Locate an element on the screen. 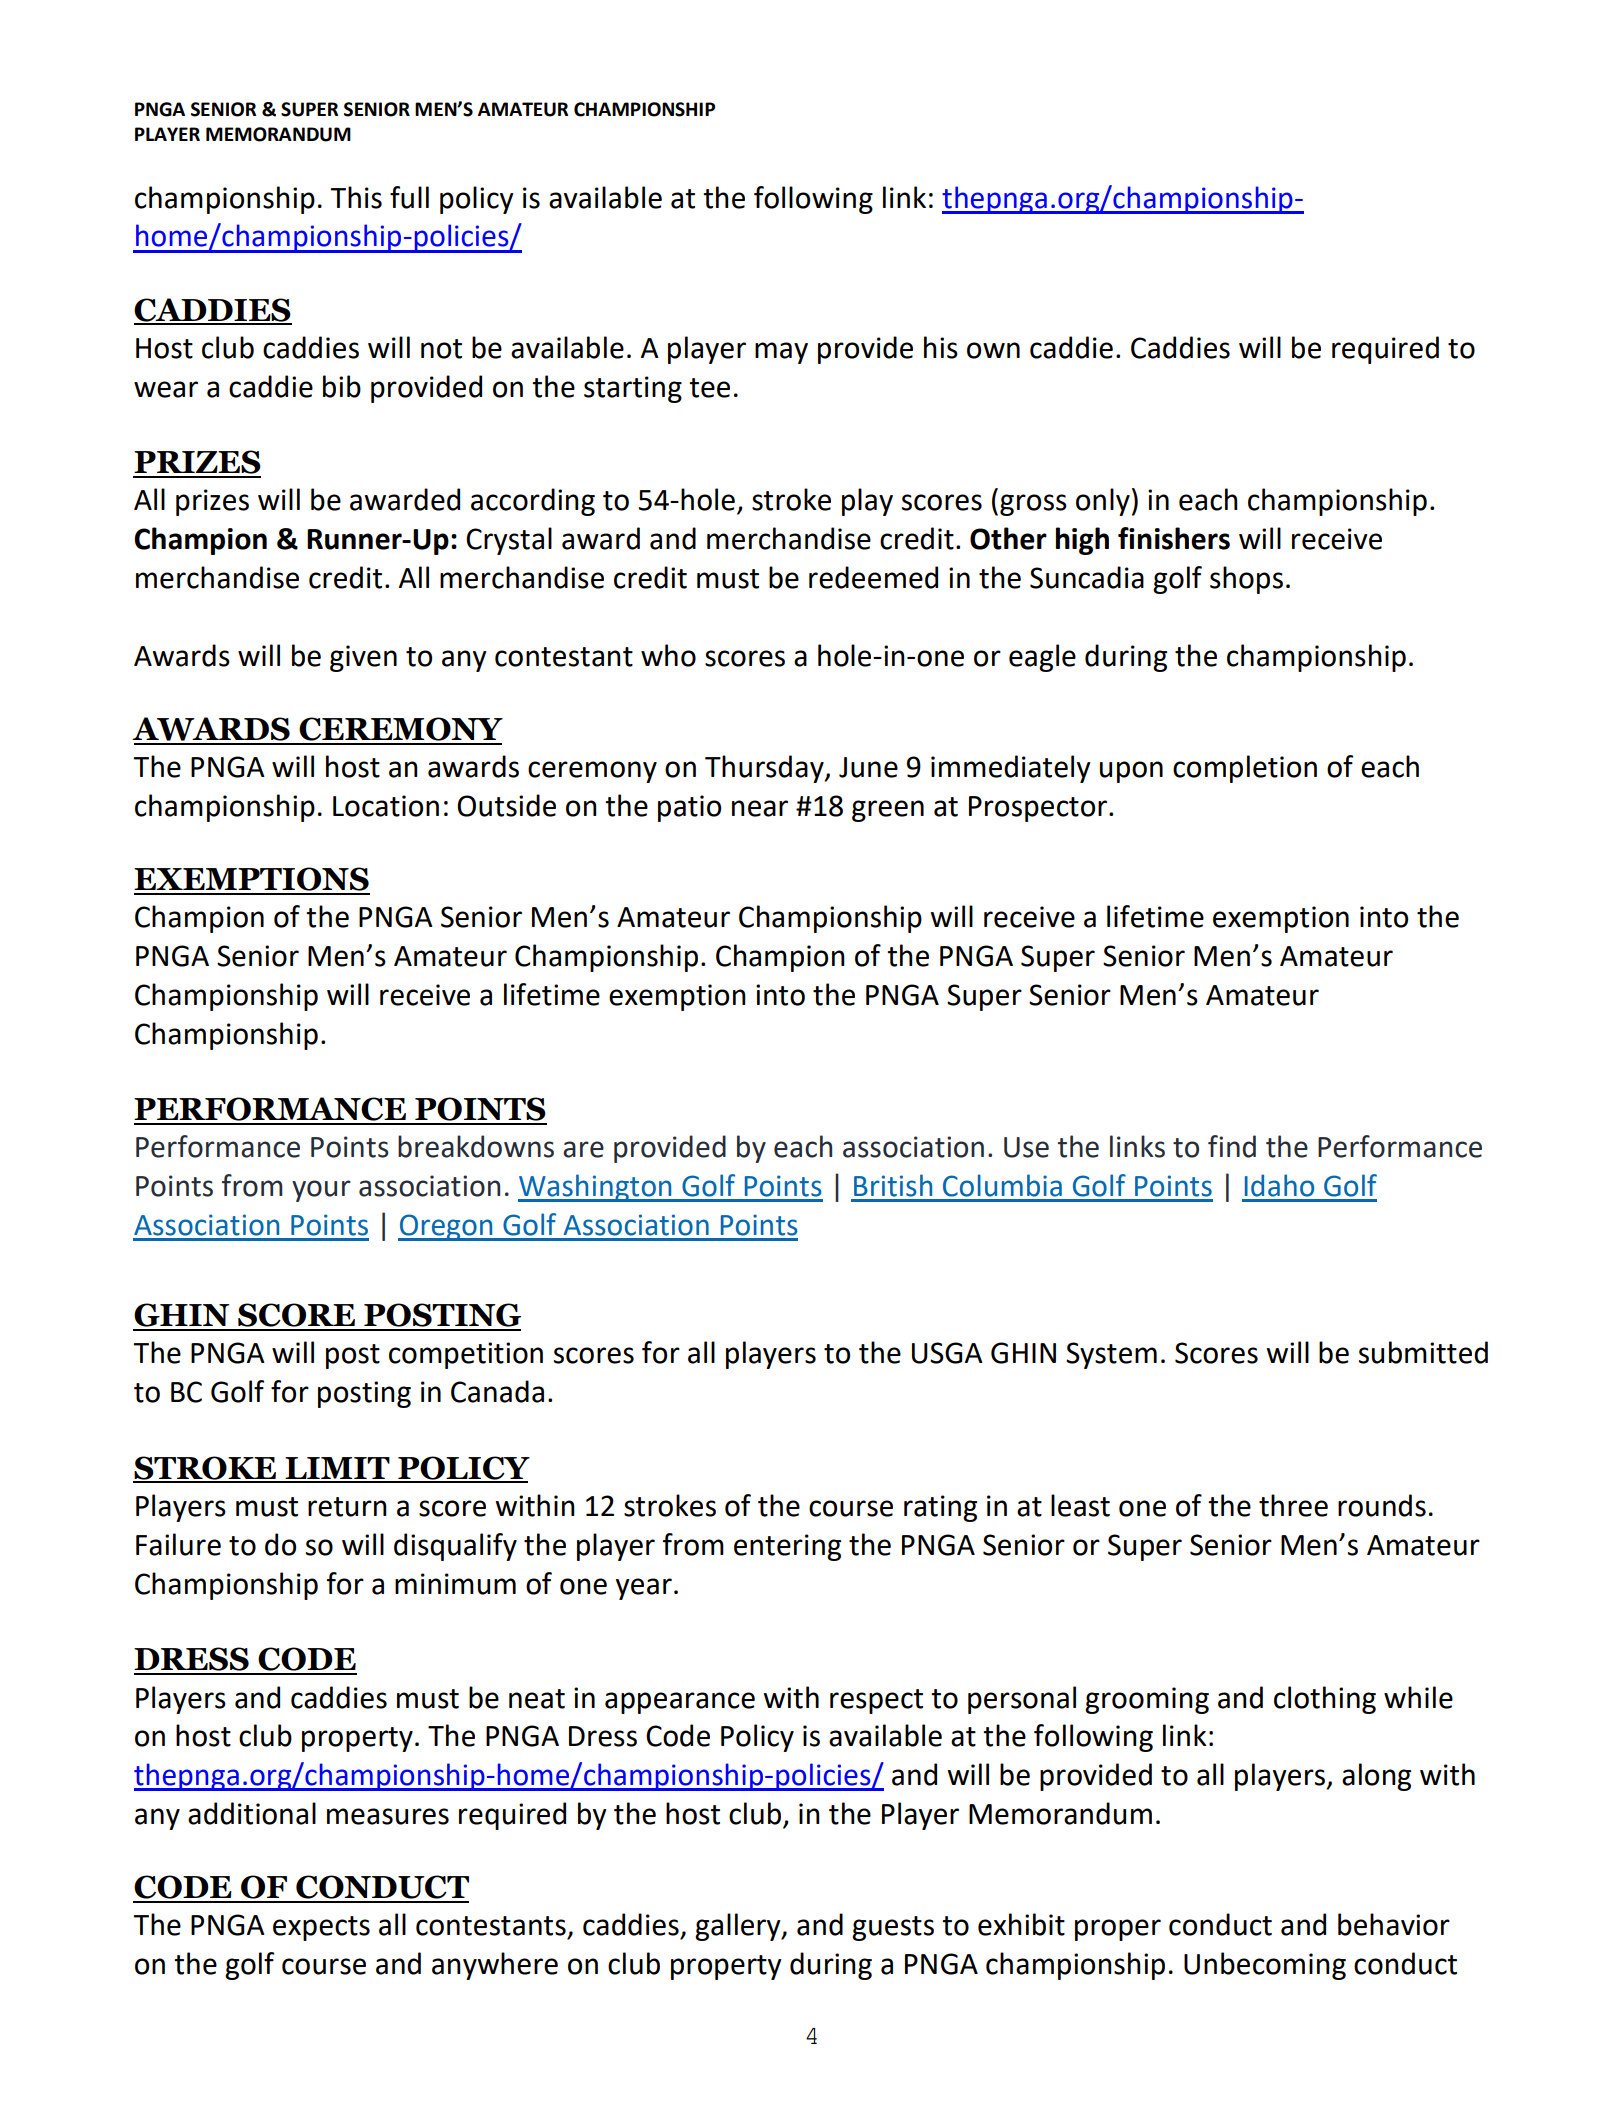 Image resolution: width=1624 pixels, height=2101 pixels. may is located at coordinates (781, 353).
